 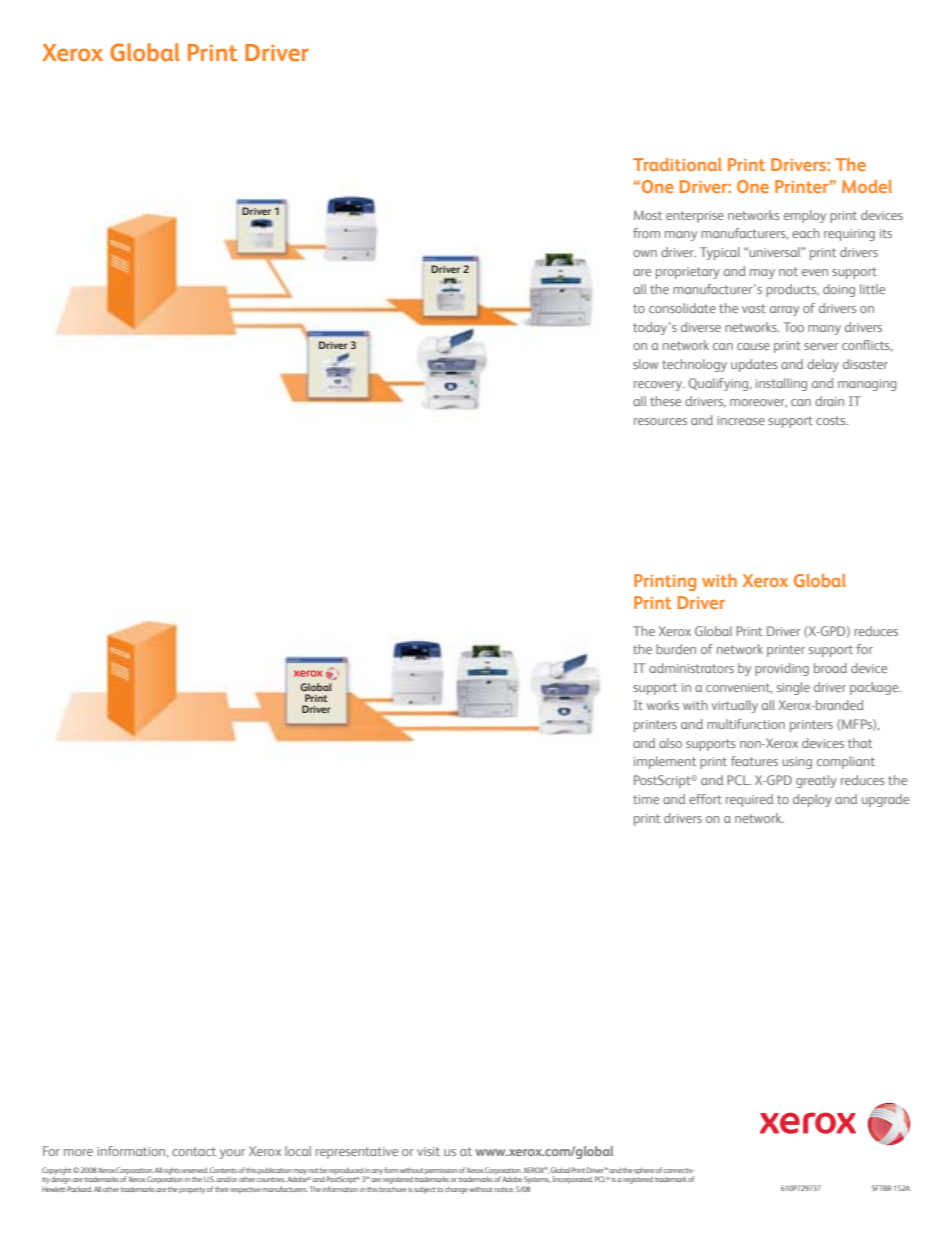 I want to click on publication, so click(x=275, y=1171).
